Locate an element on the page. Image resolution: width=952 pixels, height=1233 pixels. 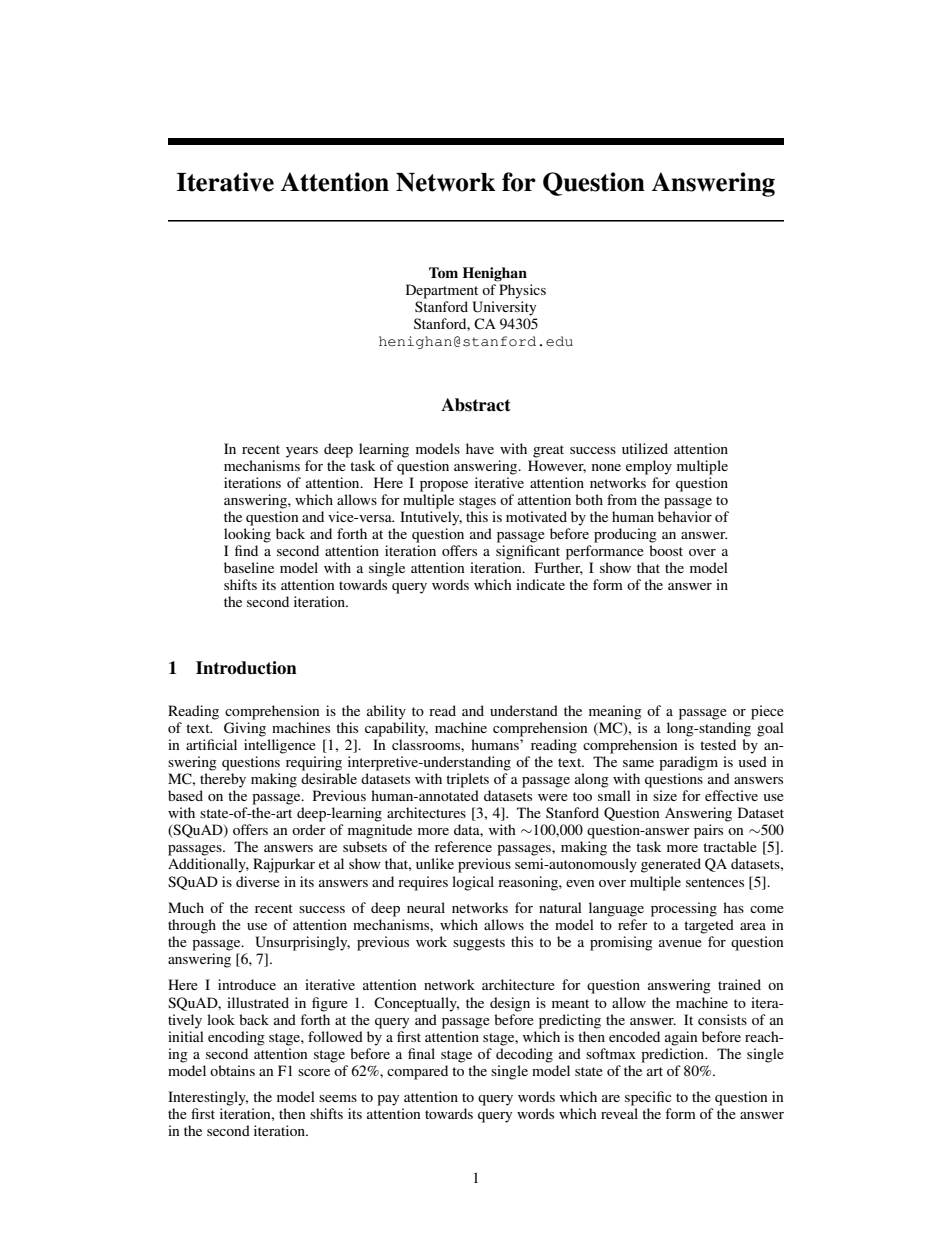
triplets is located at coordinates (467, 780).
